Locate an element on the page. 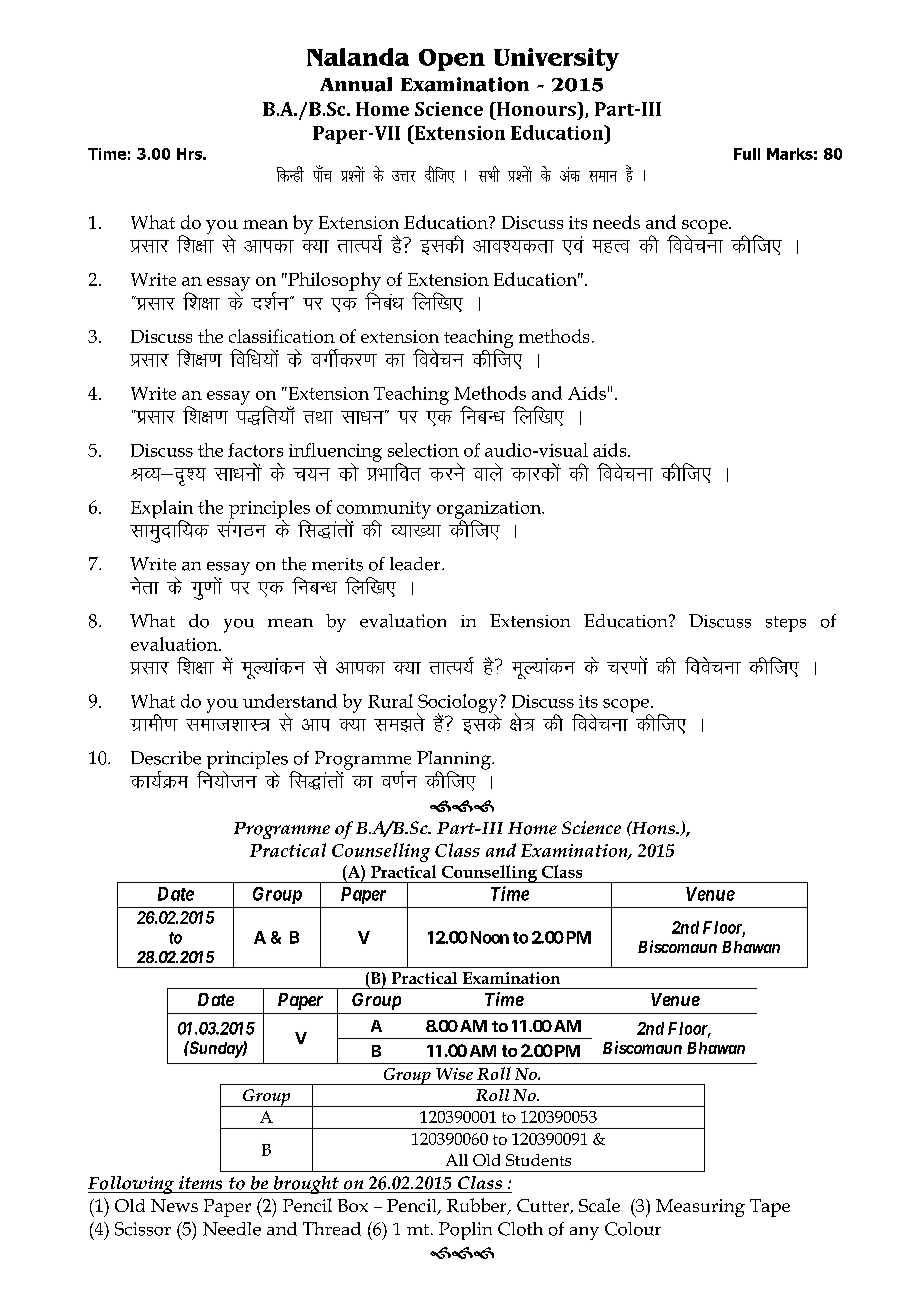 The height and width of the document is (1308, 924). needs is located at coordinates (616, 222).
